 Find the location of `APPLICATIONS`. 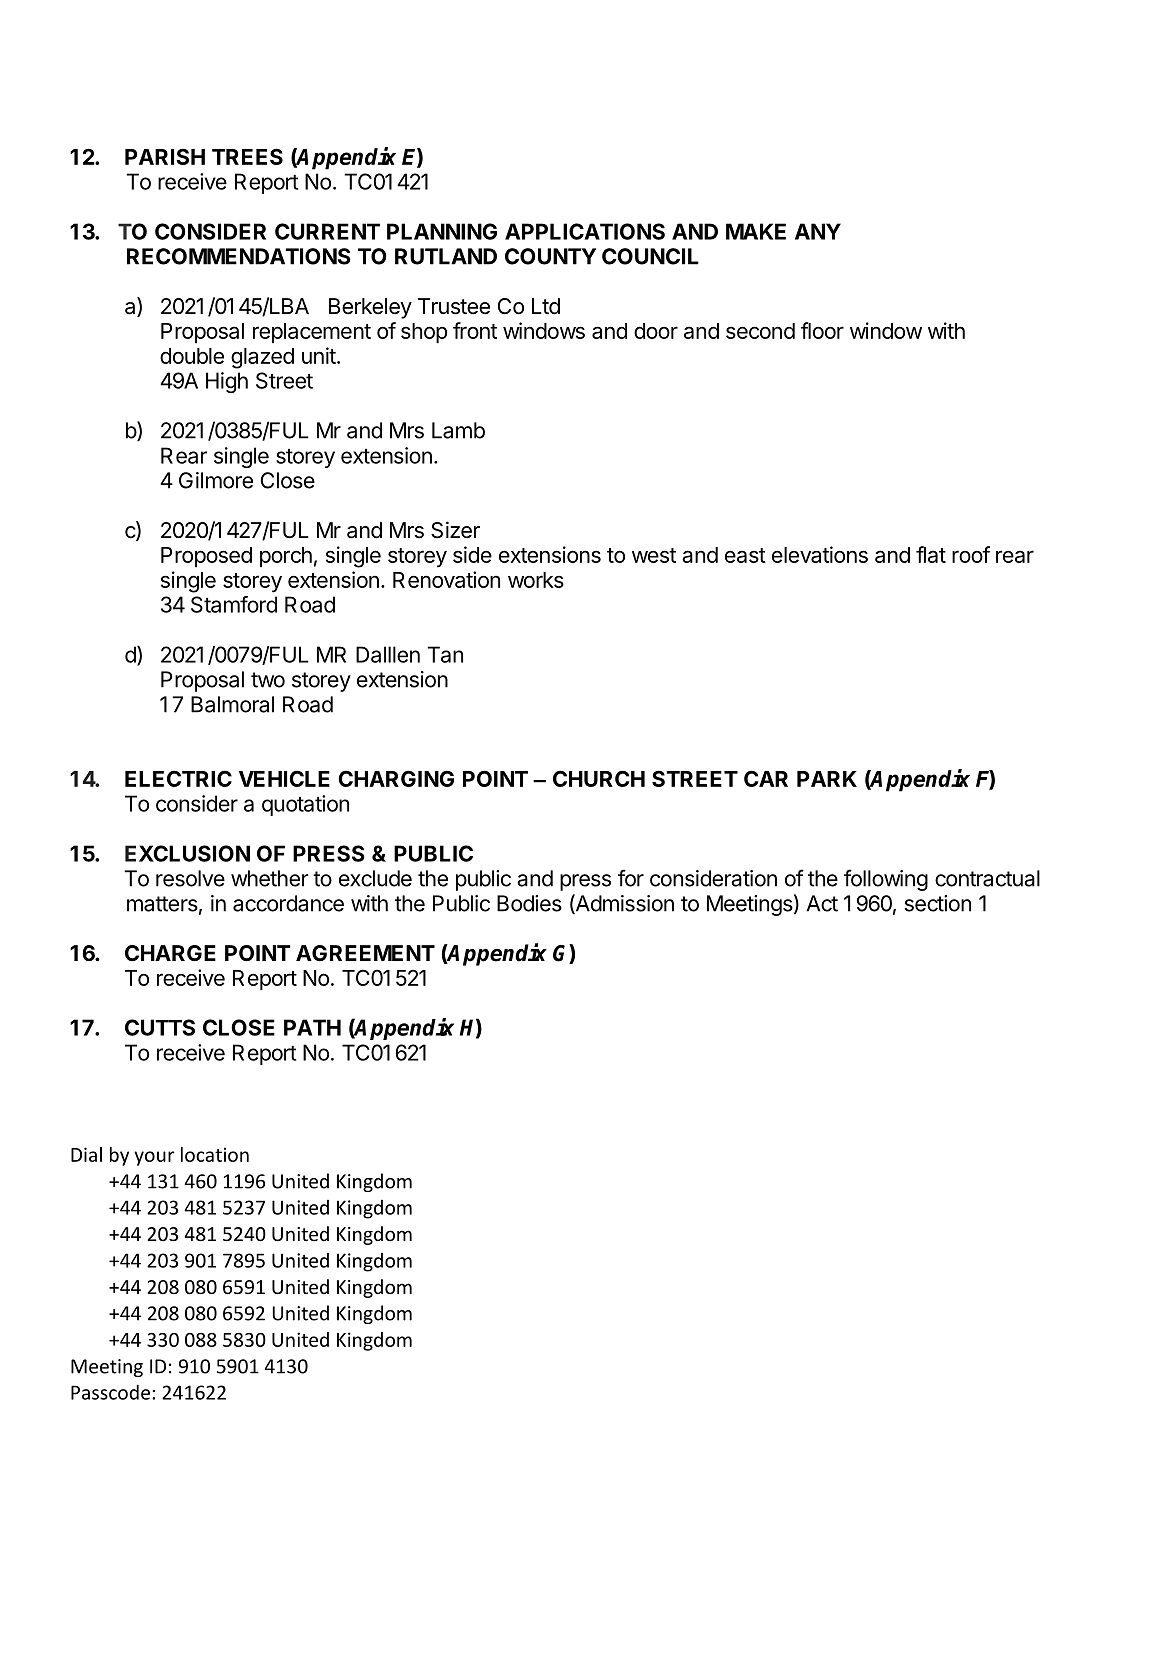

APPLICATIONS is located at coordinates (585, 231).
